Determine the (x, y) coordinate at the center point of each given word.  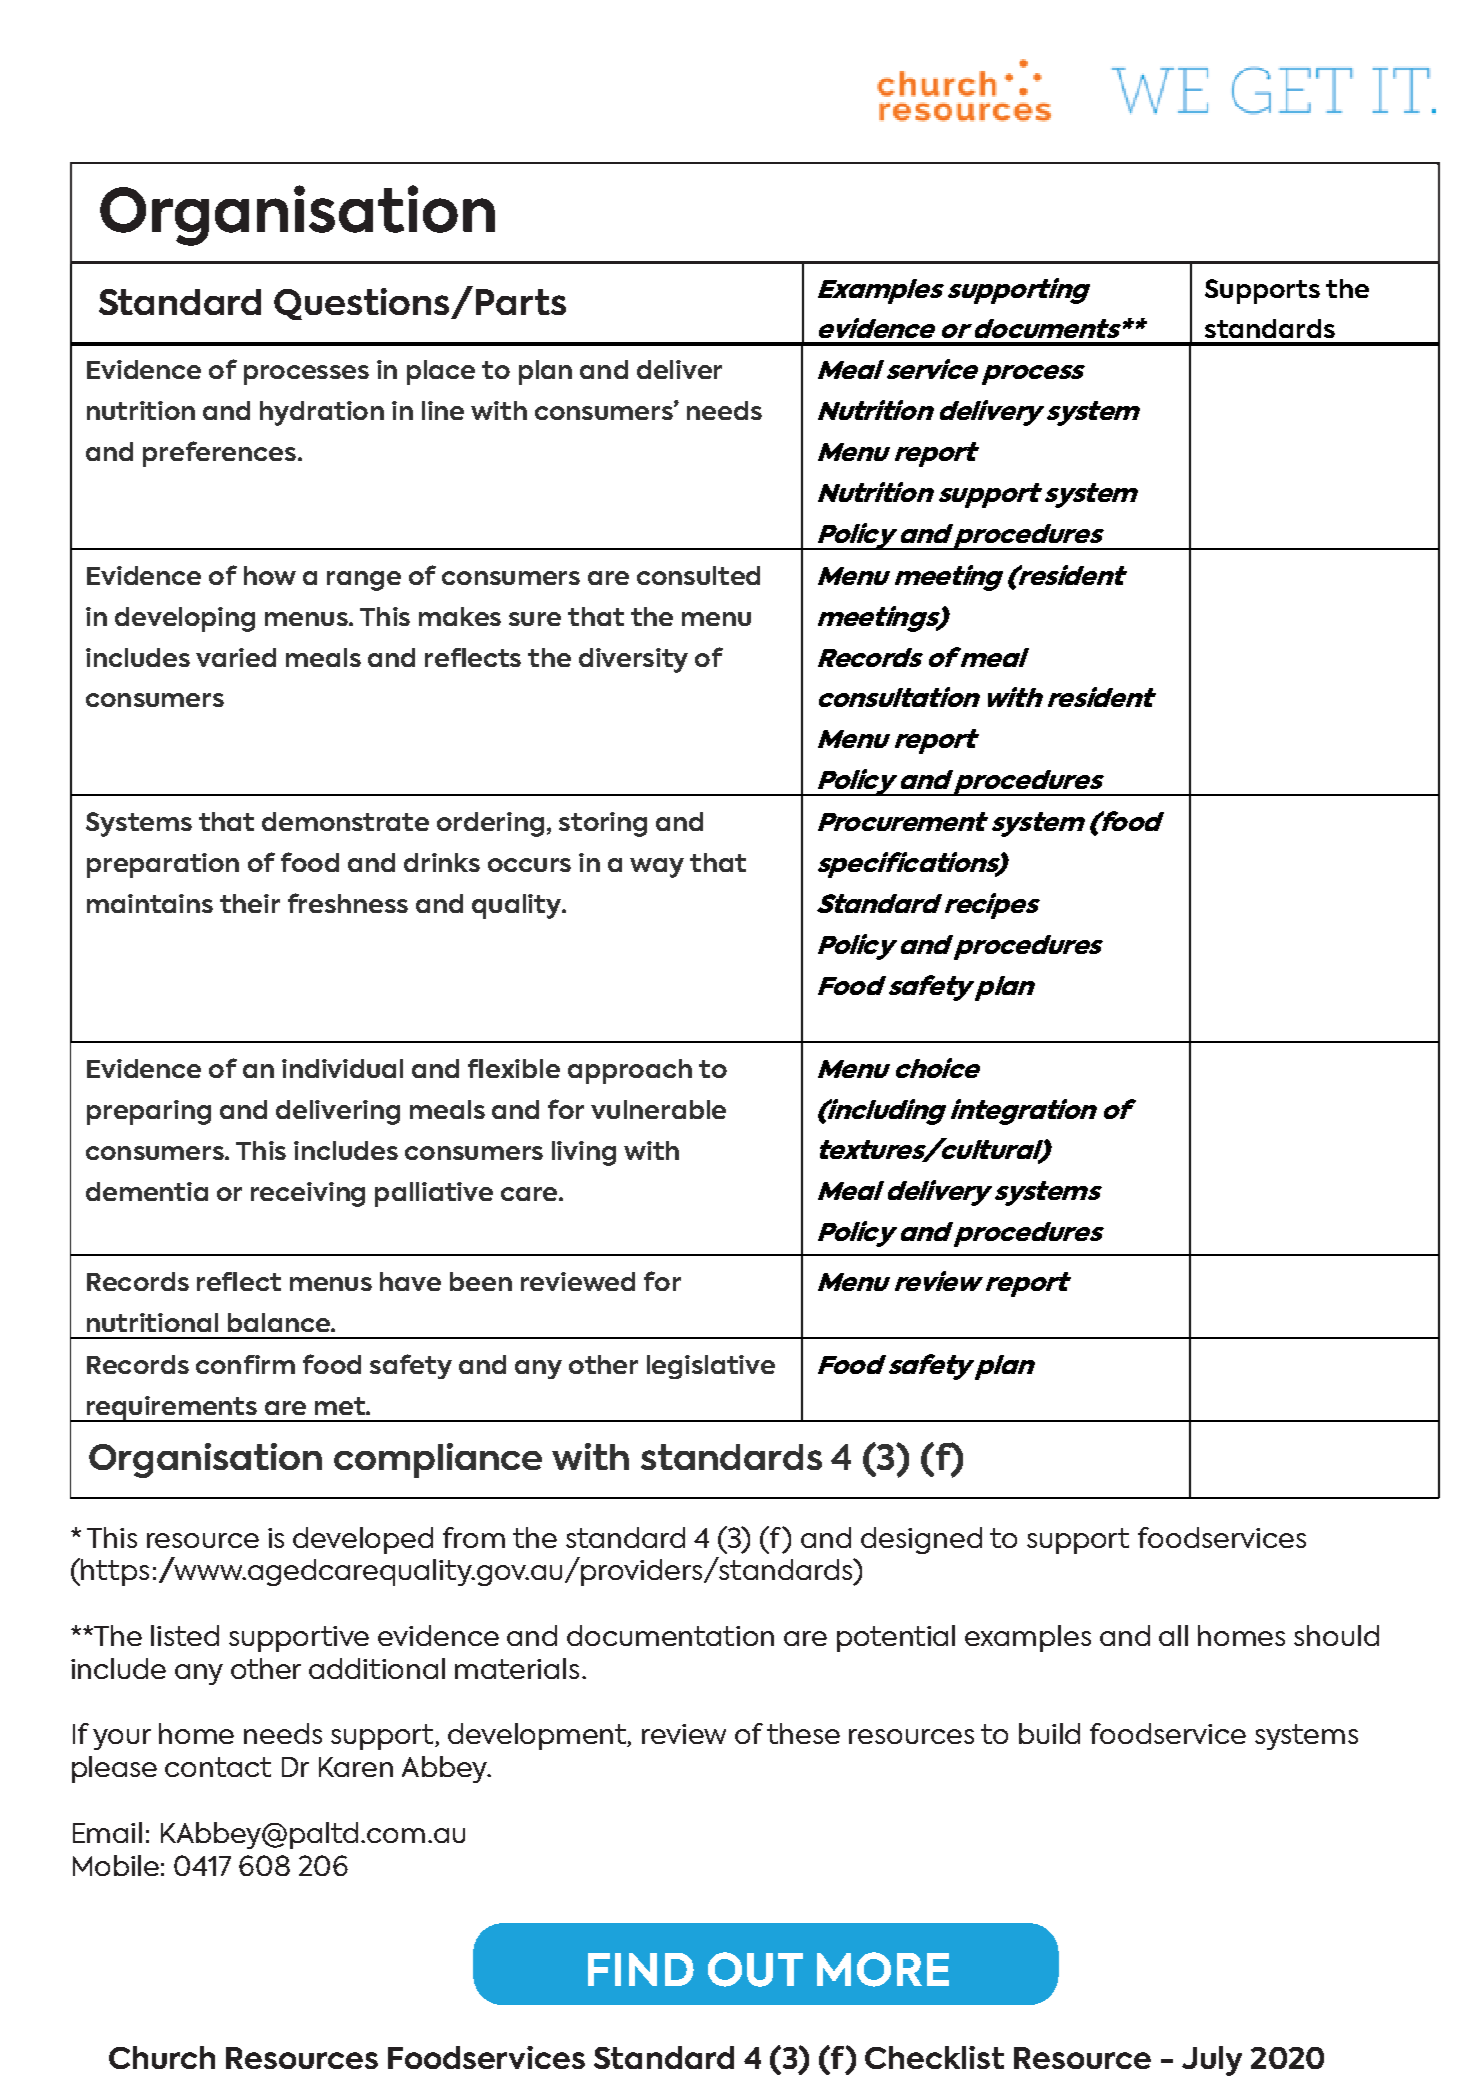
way (657, 868)
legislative (711, 1367)
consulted (698, 575)
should (1336, 1635)
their (250, 903)
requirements (171, 1409)
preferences (219, 454)
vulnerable (658, 1109)
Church (162, 2057)
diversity (633, 660)
